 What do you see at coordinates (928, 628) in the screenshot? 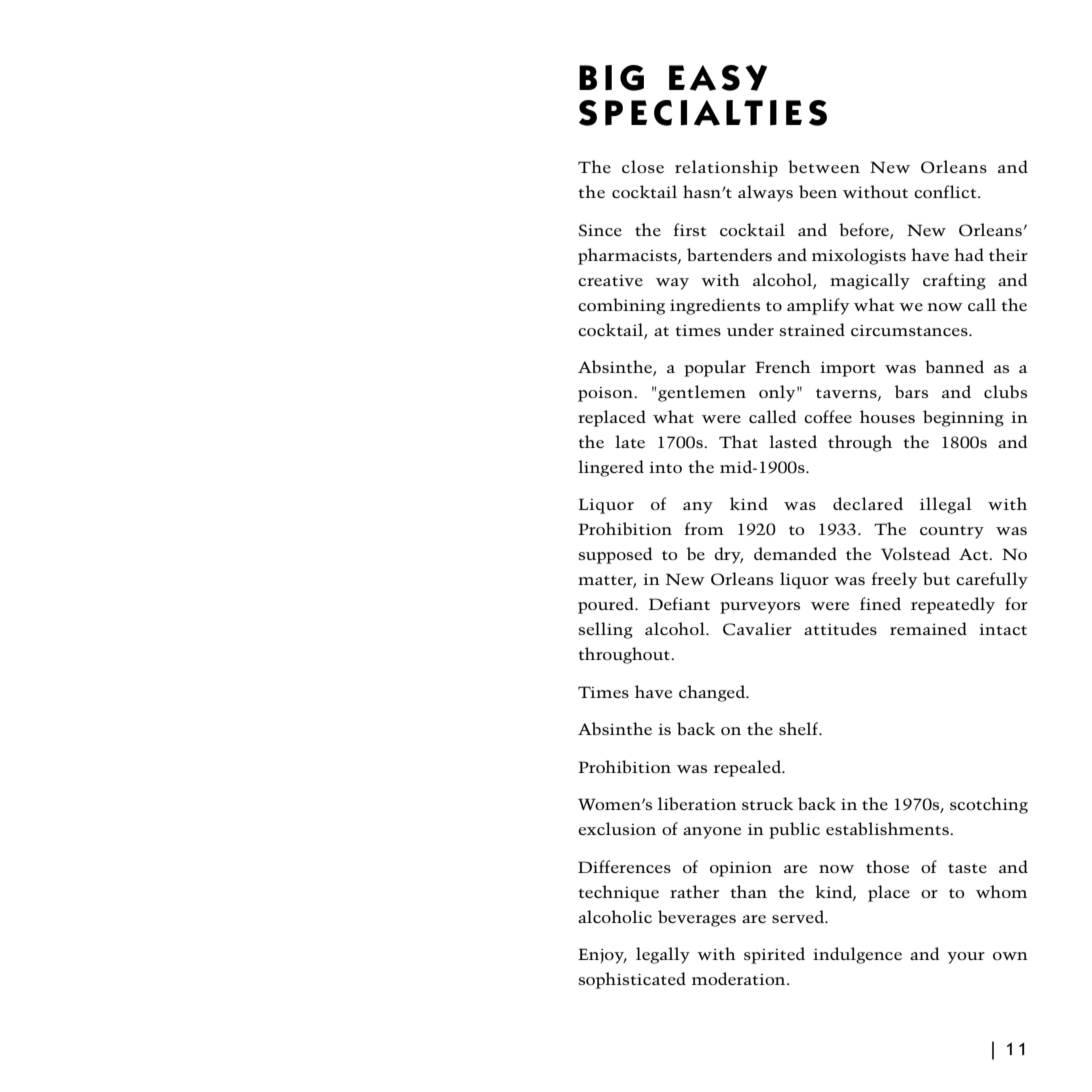
I see `remained` at bounding box center [928, 628].
